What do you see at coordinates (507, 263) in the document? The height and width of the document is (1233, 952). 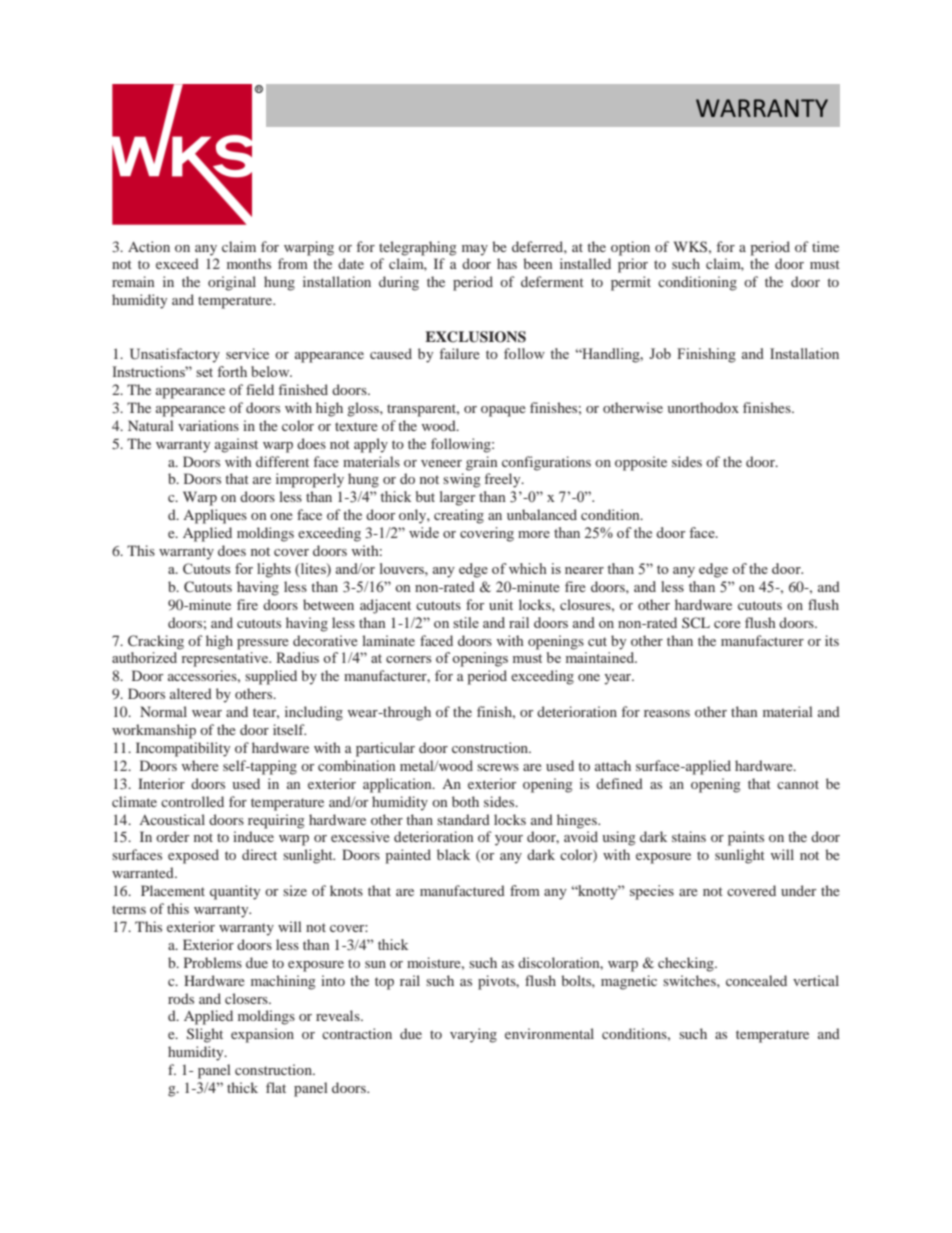 I see `has` at bounding box center [507, 263].
